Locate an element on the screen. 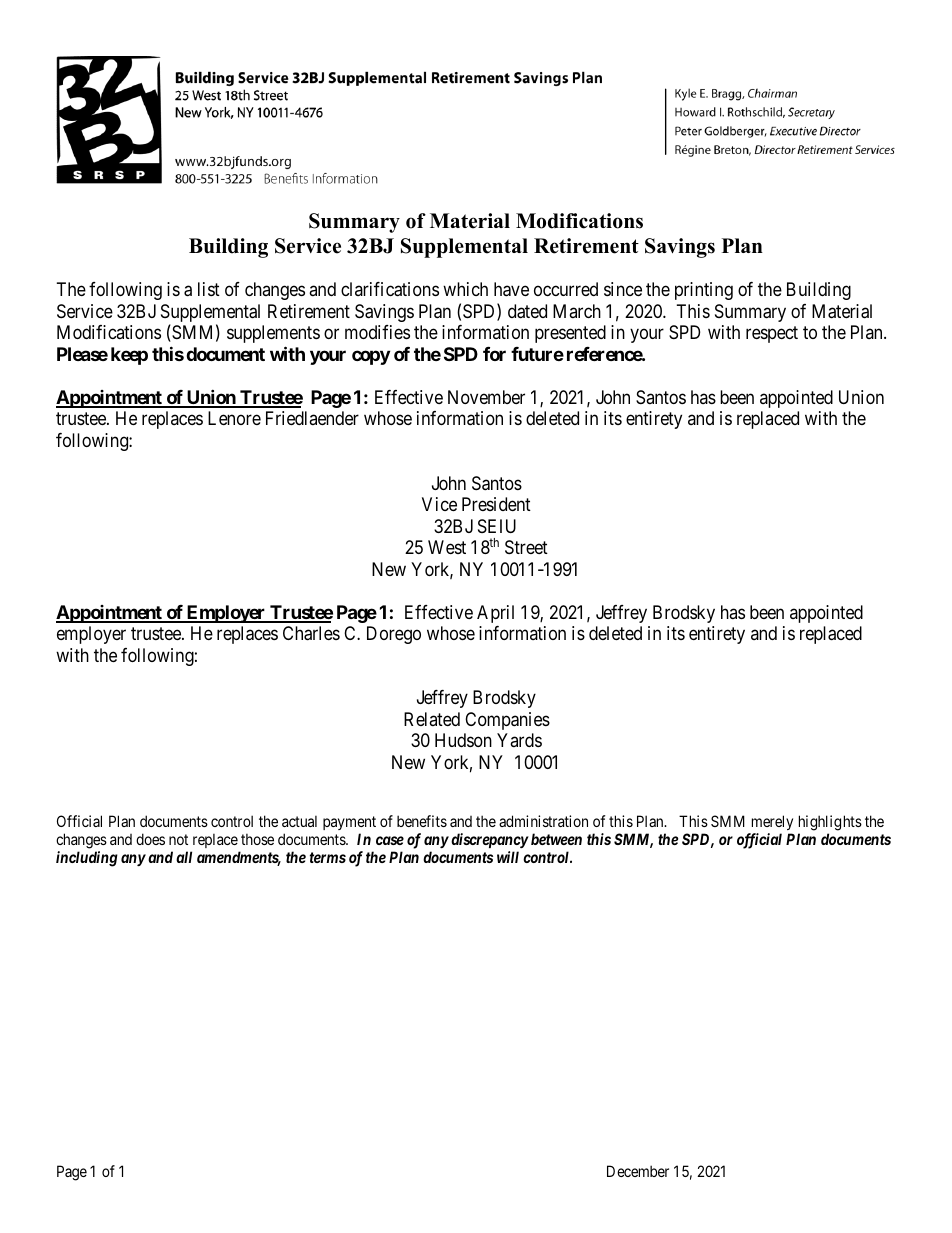 The height and width of the screenshot is (1233, 952). not is located at coordinates (178, 839).
